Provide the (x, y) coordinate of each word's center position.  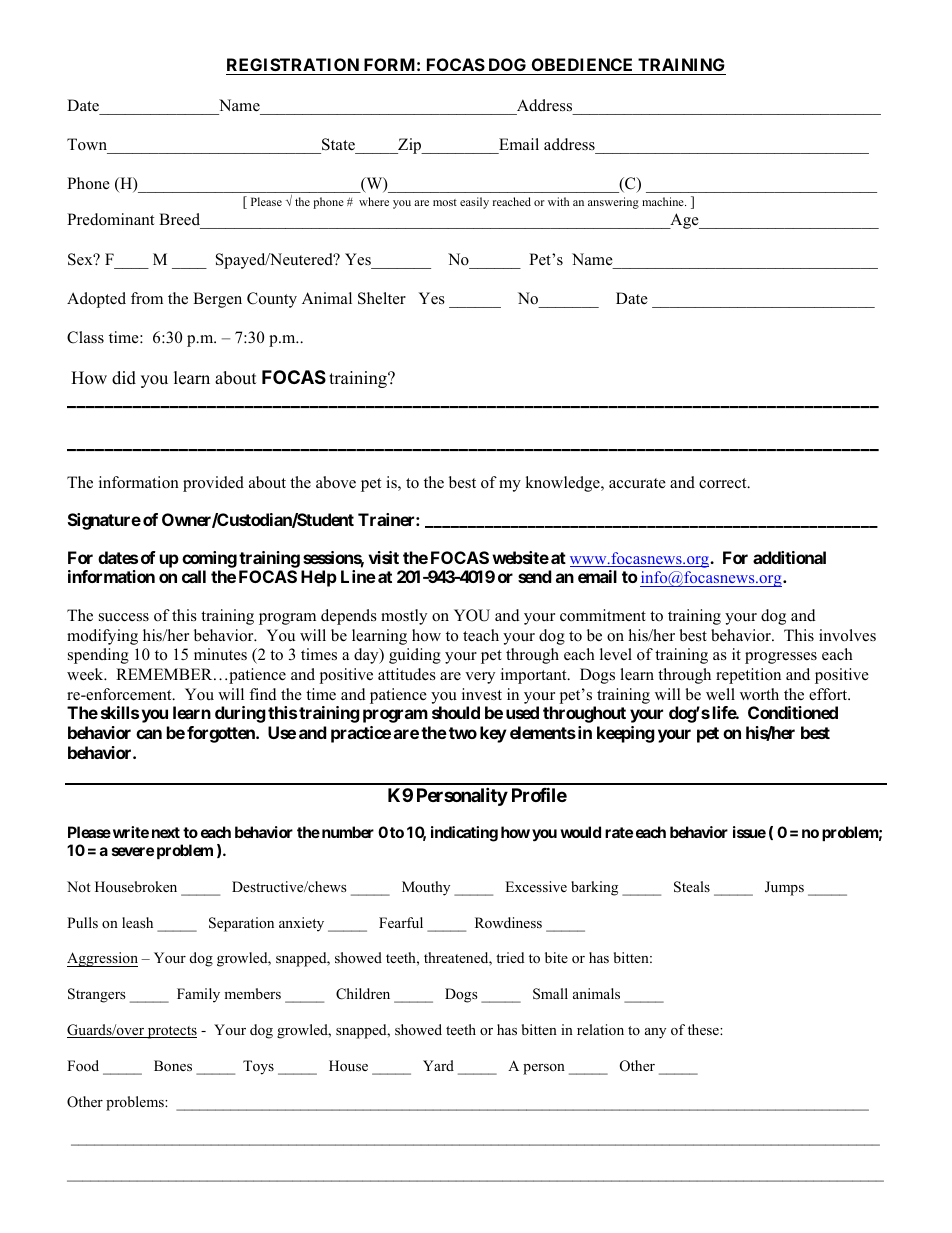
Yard (438, 1065)
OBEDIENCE (582, 66)
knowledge (563, 484)
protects (171, 1032)
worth (759, 694)
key (493, 734)
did (124, 378)
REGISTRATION (293, 66)
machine (664, 201)
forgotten (222, 734)
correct (724, 483)
